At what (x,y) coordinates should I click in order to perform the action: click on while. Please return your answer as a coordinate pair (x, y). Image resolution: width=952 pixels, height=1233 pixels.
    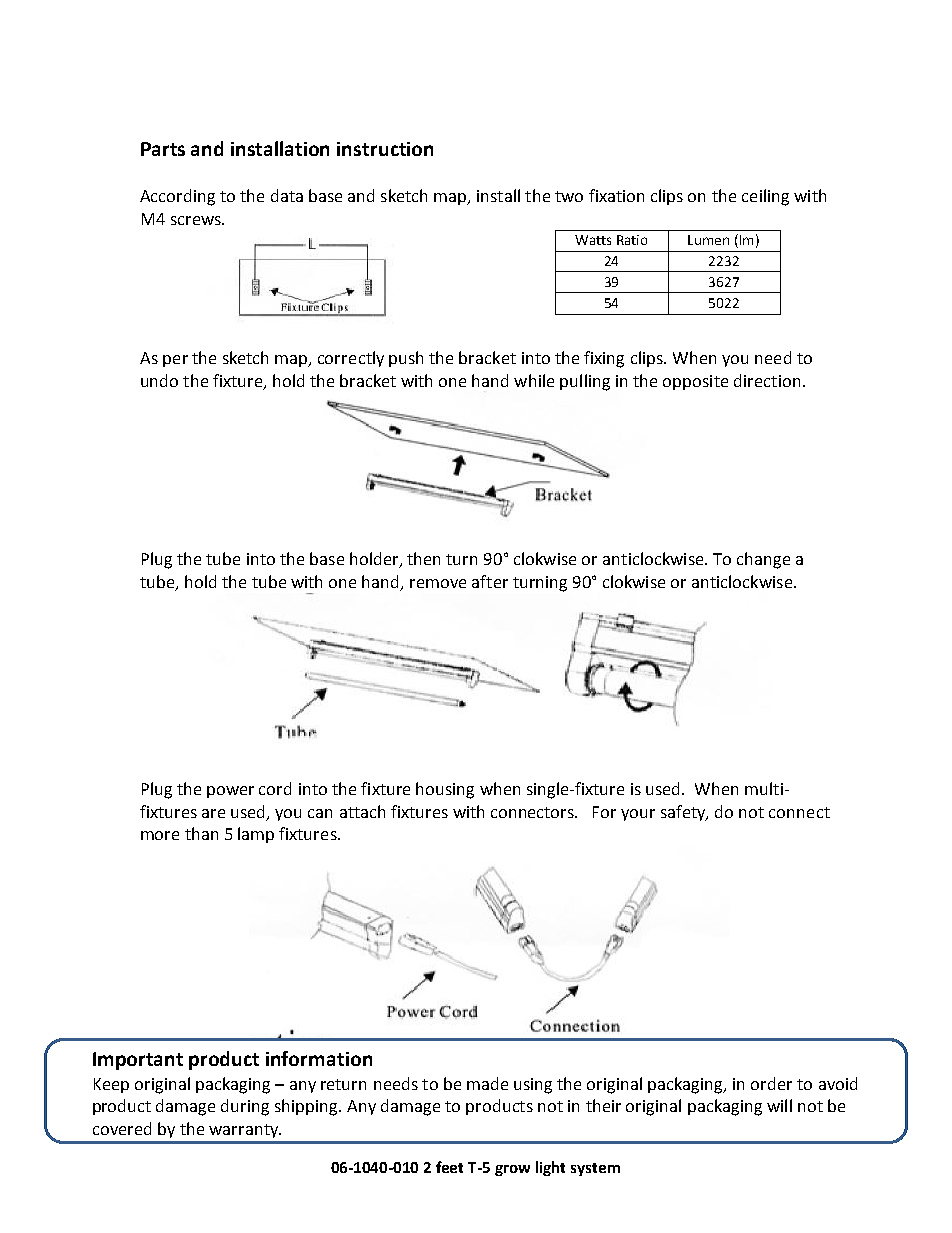
    Looking at the image, I should click on (534, 380).
